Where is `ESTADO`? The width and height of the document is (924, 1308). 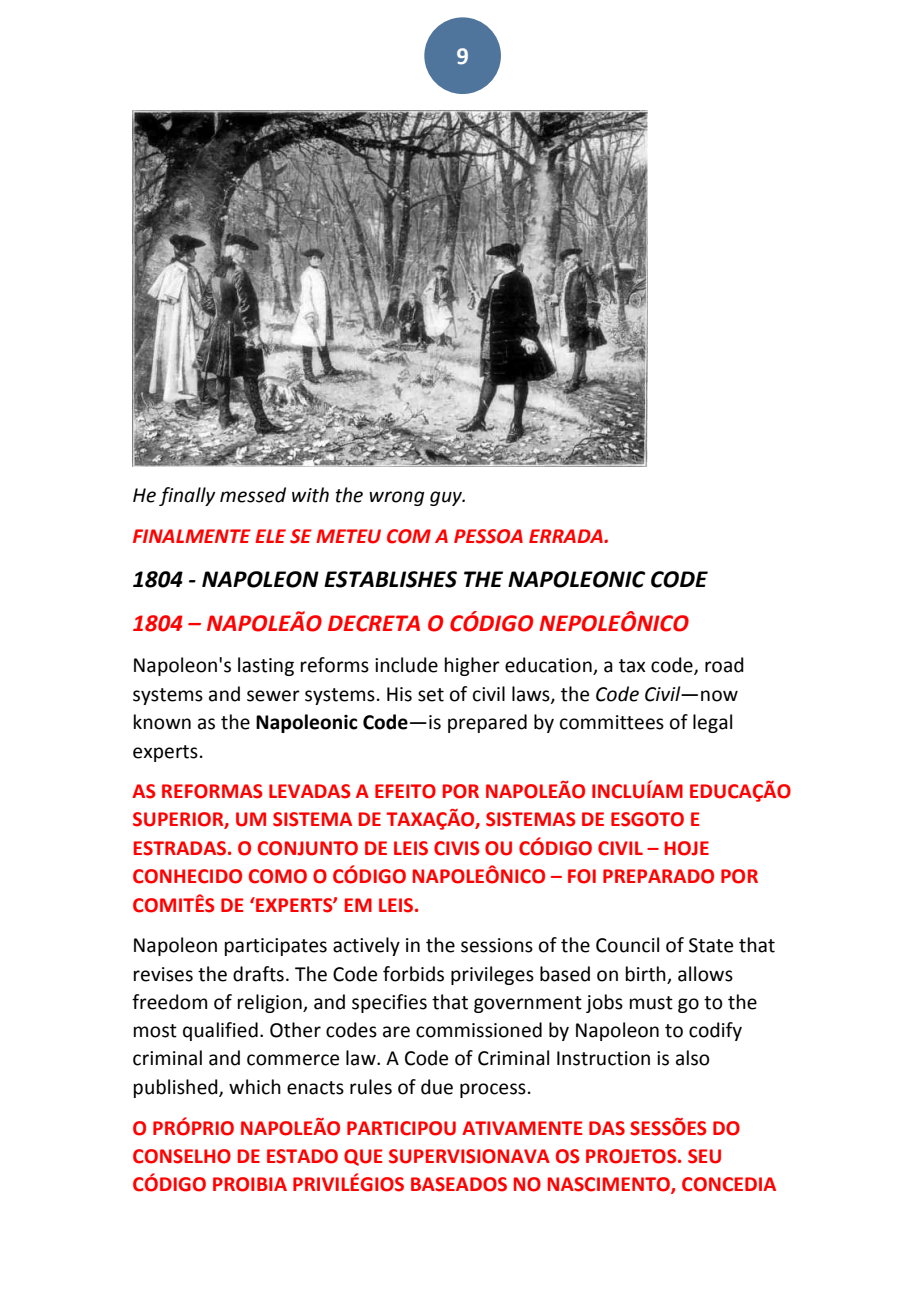
ESTADO is located at coordinates (302, 1156).
